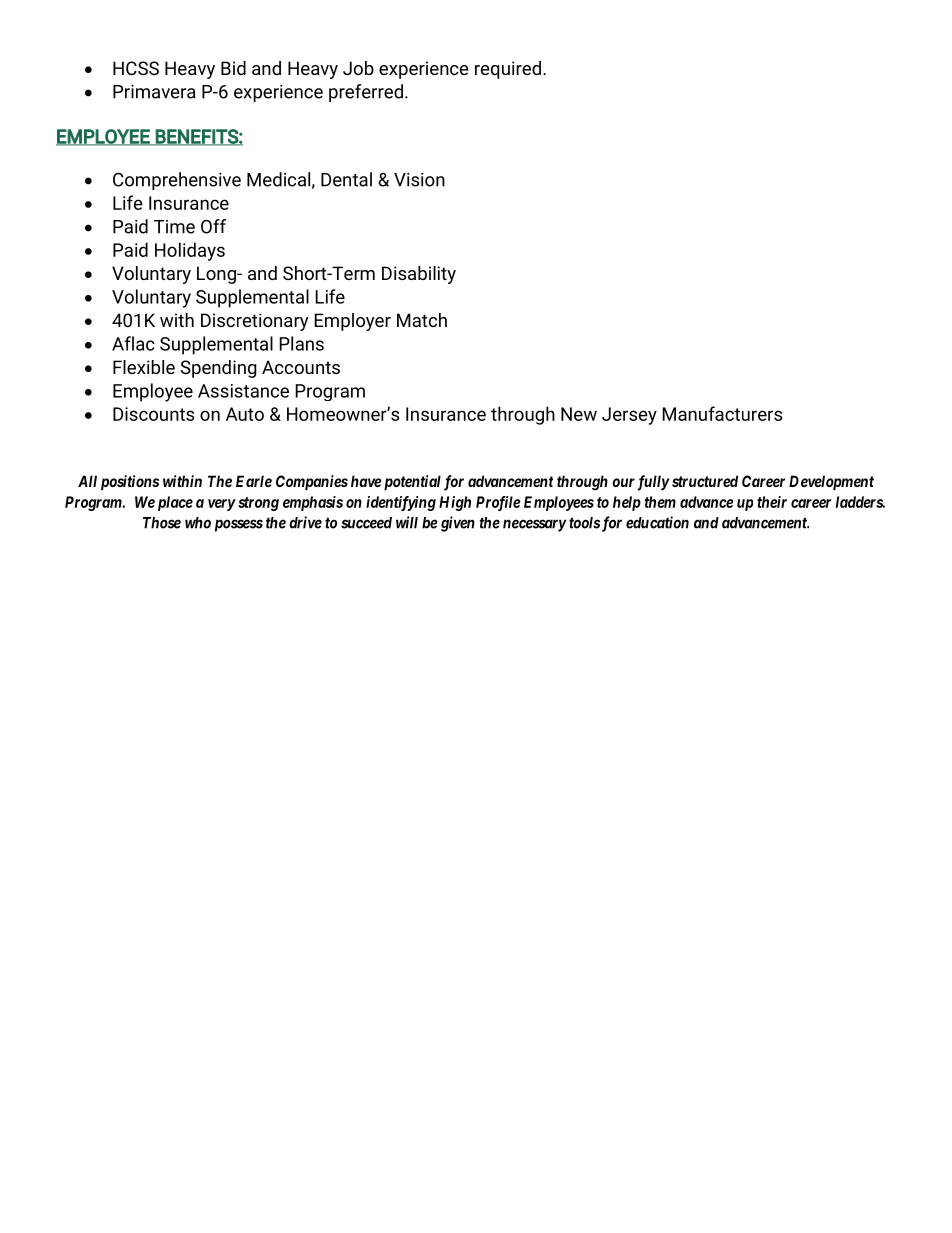  I want to click on place, so click(175, 503).
